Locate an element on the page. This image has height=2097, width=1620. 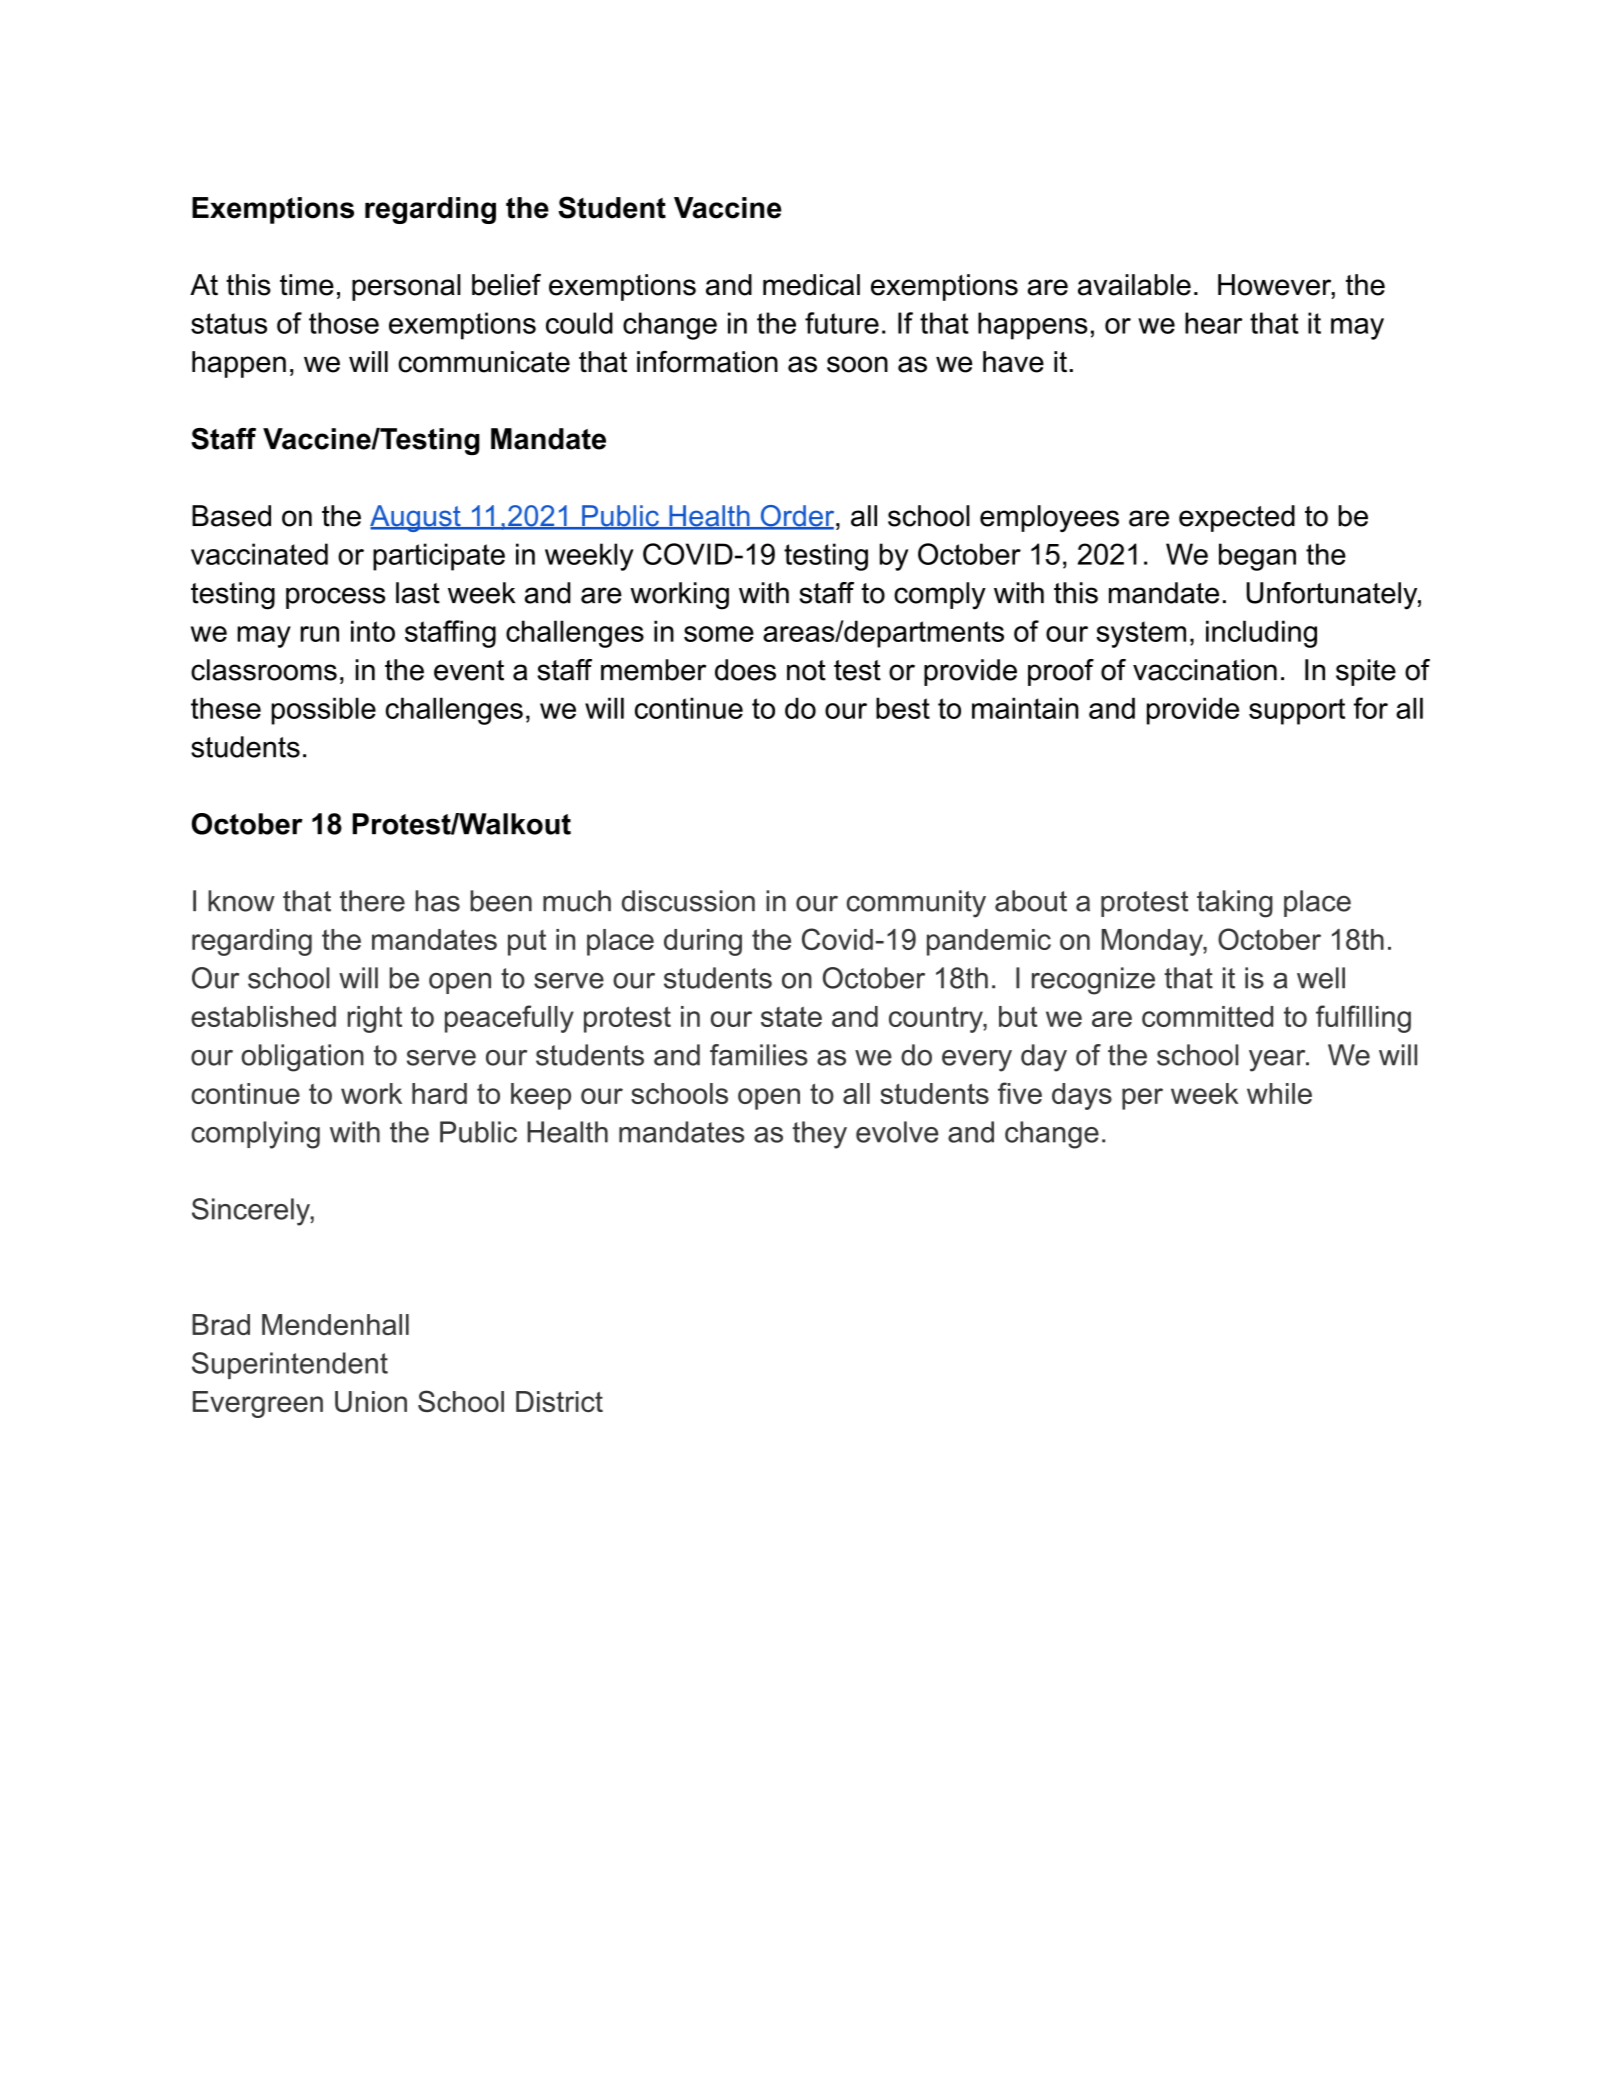
those is located at coordinates (344, 323).
